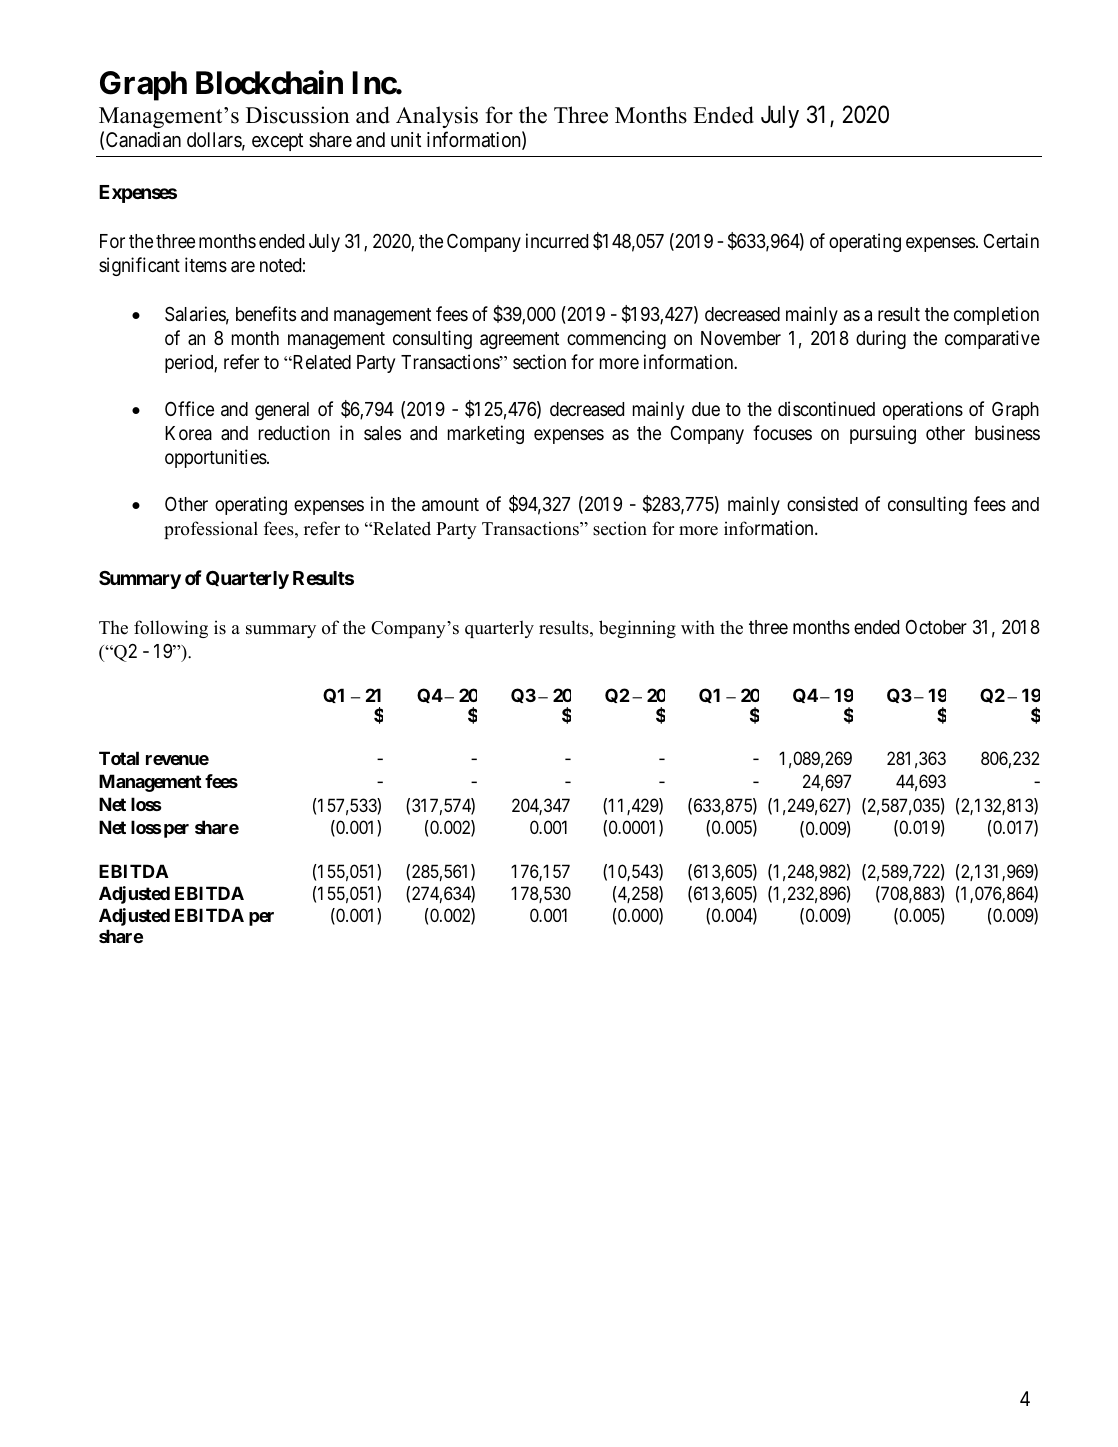 The height and width of the document is (1447, 1118). What do you see at coordinates (269, 83) in the document?
I see `Blockchain` at bounding box center [269, 83].
